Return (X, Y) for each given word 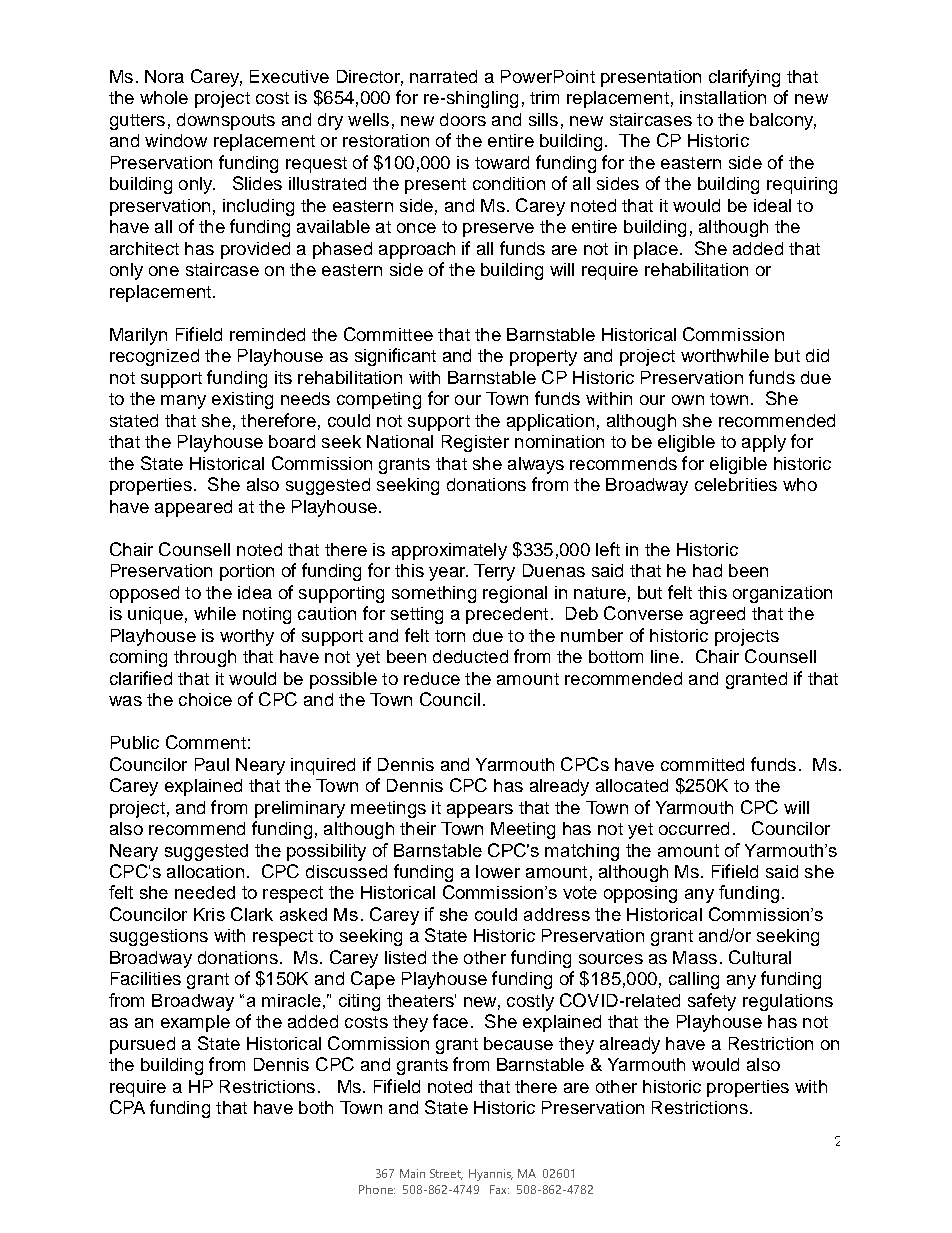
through (205, 658)
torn (450, 636)
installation (723, 97)
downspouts (226, 121)
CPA (127, 1107)
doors (463, 119)
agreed (717, 615)
